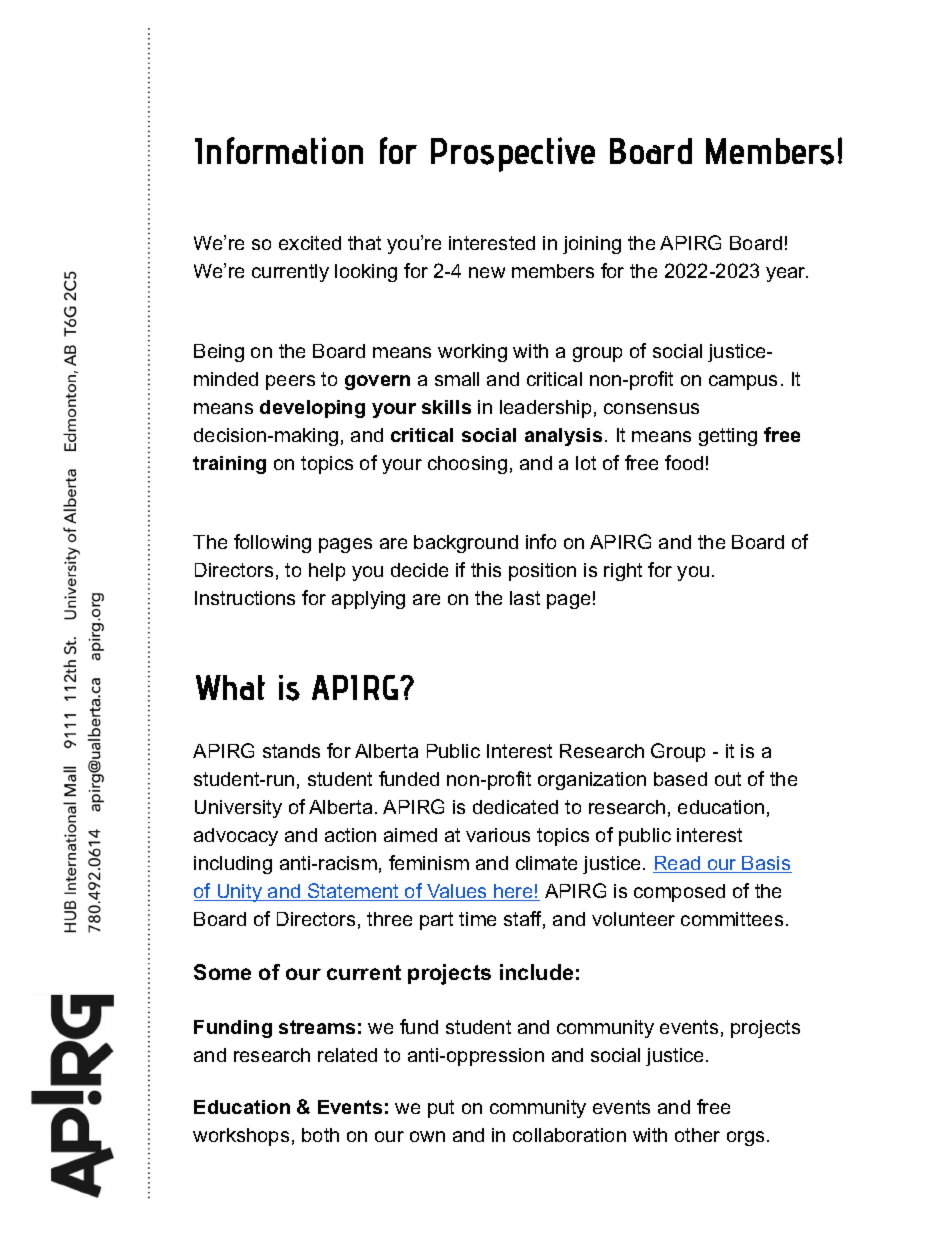 This screenshot has width=952, height=1233. What do you see at coordinates (513, 154) in the screenshot?
I see `Prospective` at bounding box center [513, 154].
